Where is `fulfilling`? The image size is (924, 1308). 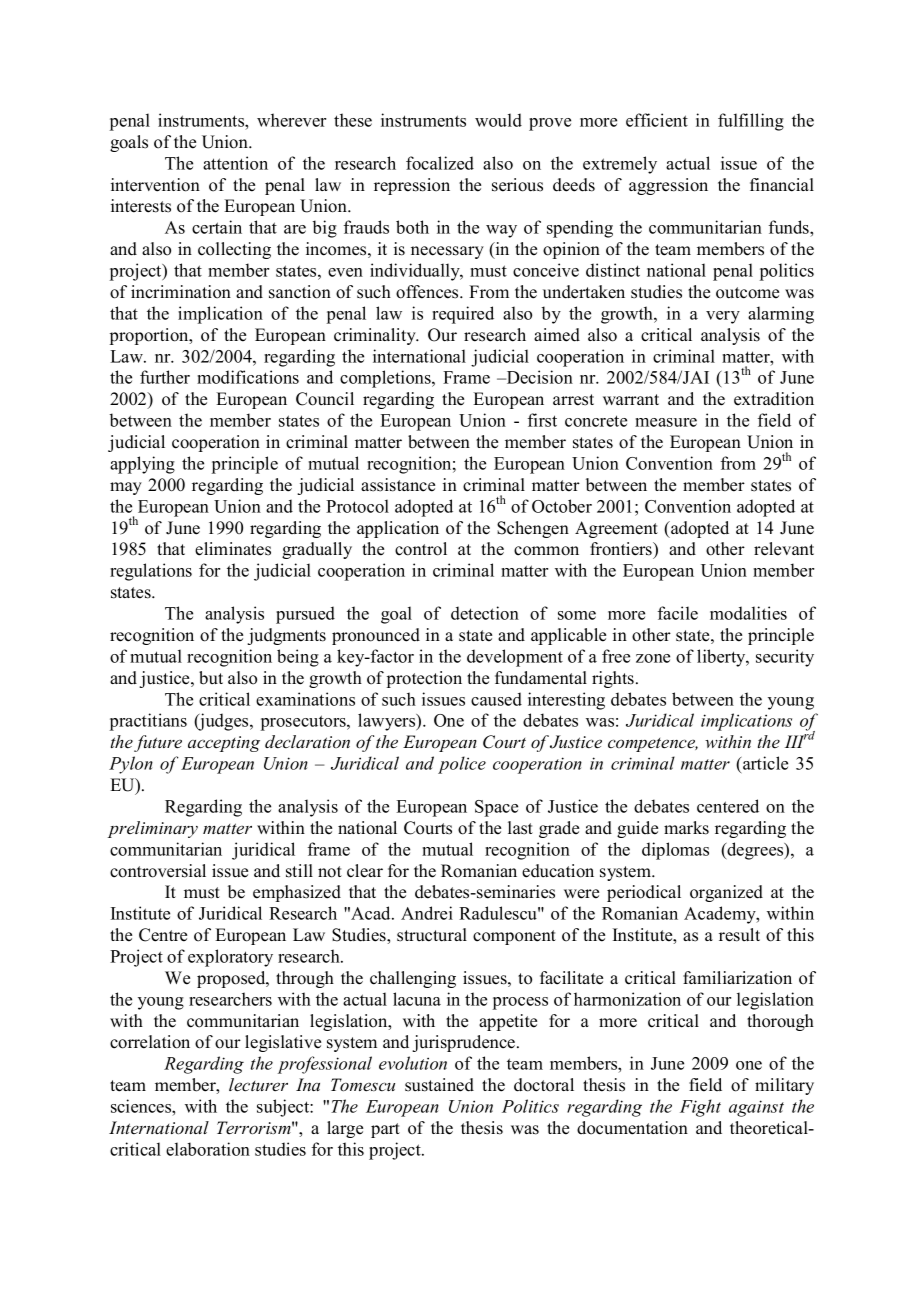
fulfilling is located at coordinates (751, 122).
